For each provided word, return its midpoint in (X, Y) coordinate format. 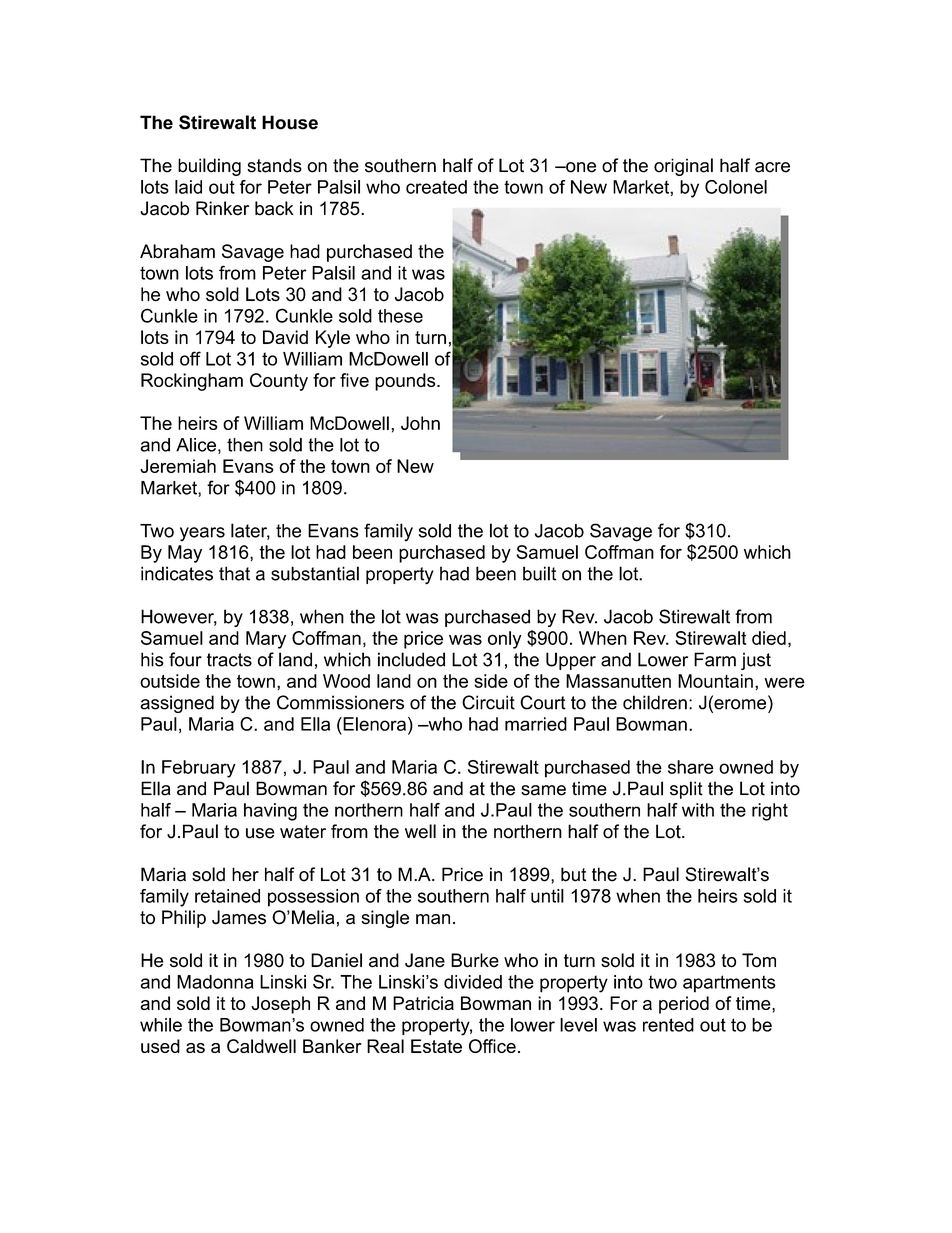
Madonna (215, 982)
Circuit (488, 702)
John (420, 423)
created (436, 187)
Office (492, 1046)
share (691, 767)
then (245, 445)
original (683, 167)
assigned (177, 704)
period (684, 1005)
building (209, 167)
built (539, 573)
